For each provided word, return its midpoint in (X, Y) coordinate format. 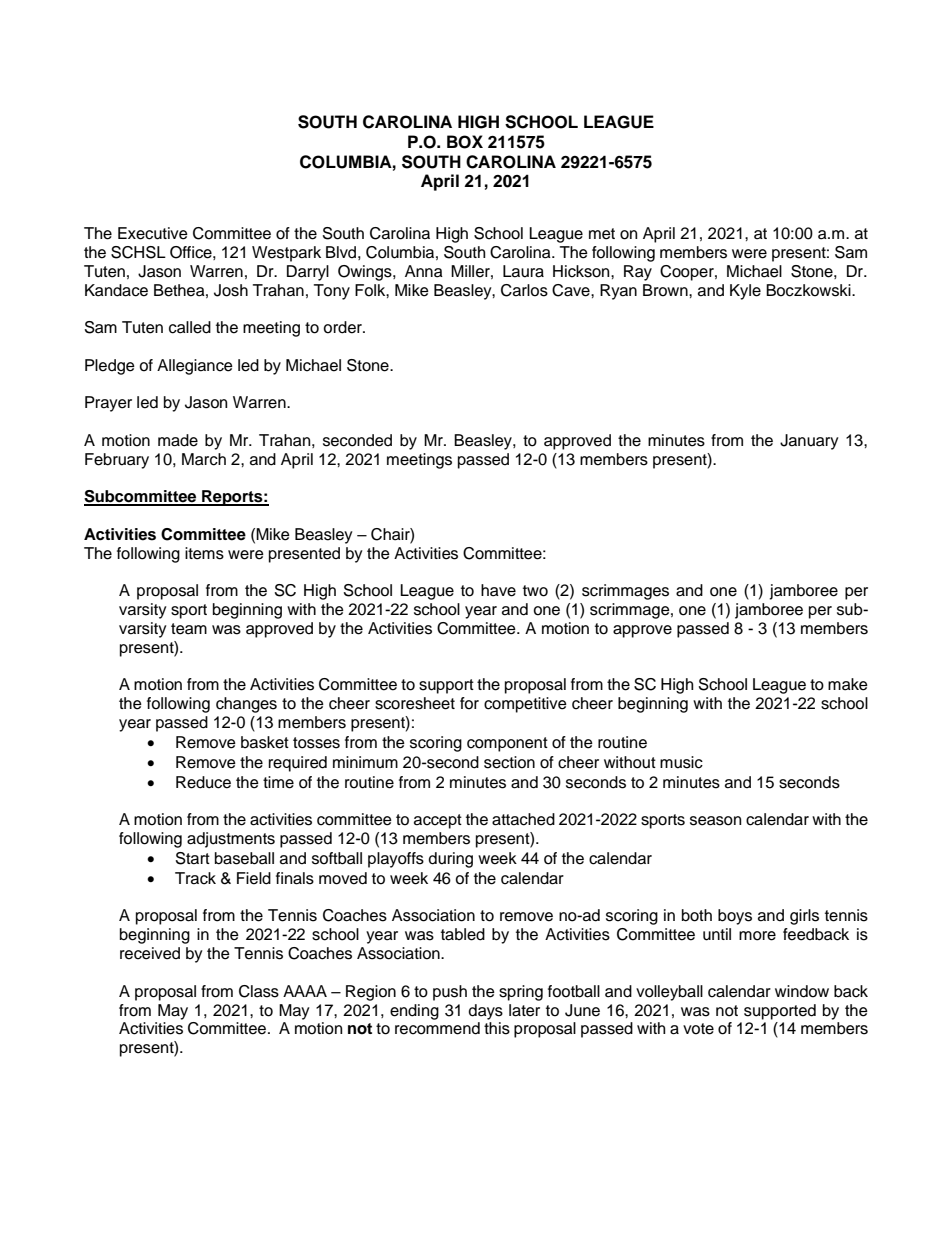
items (204, 553)
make (848, 684)
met (602, 234)
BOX (465, 142)
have (498, 590)
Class (259, 991)
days (486, 1012)
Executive (153, 233)
